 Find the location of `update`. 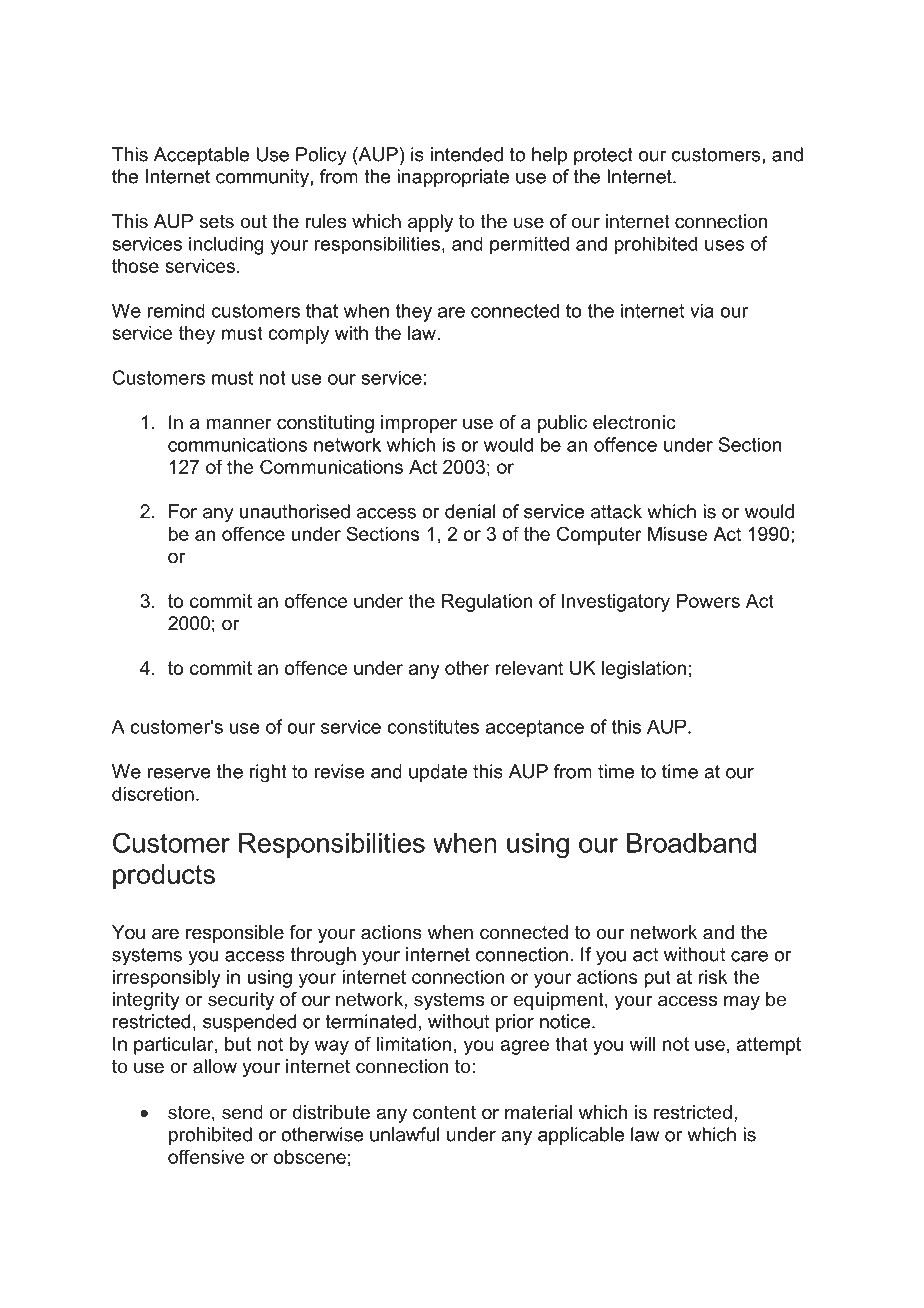

update is located at coordinates (438, 773).
